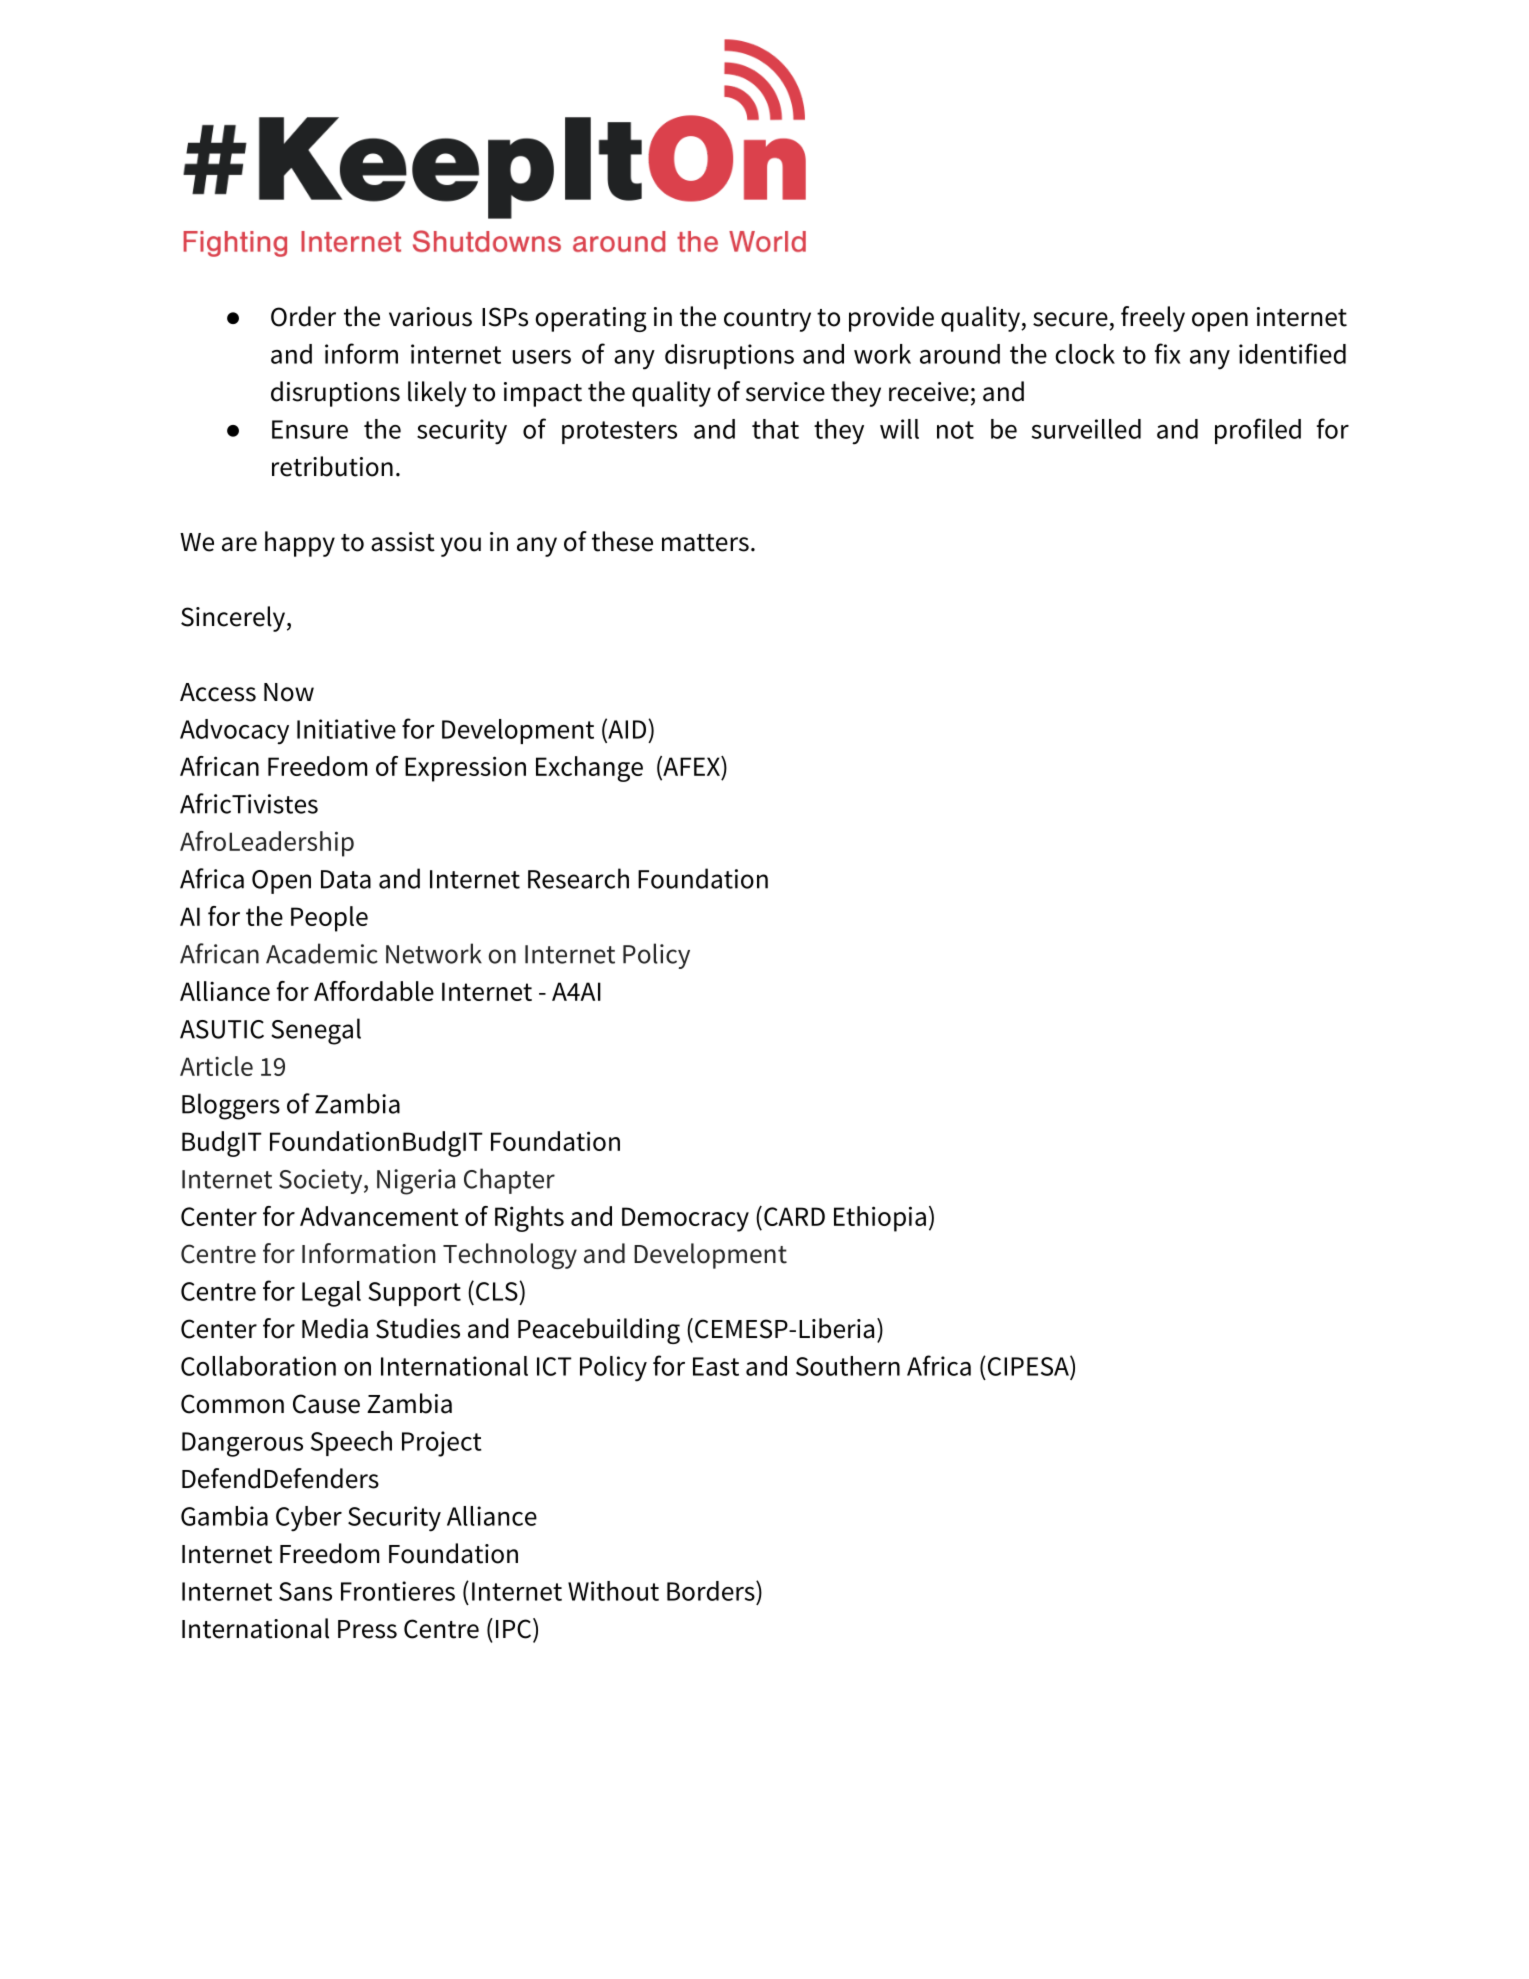  What do you see at coordinates (848, 1366) in the document?
I see `Southern` at bounding box center [848, 1366].
